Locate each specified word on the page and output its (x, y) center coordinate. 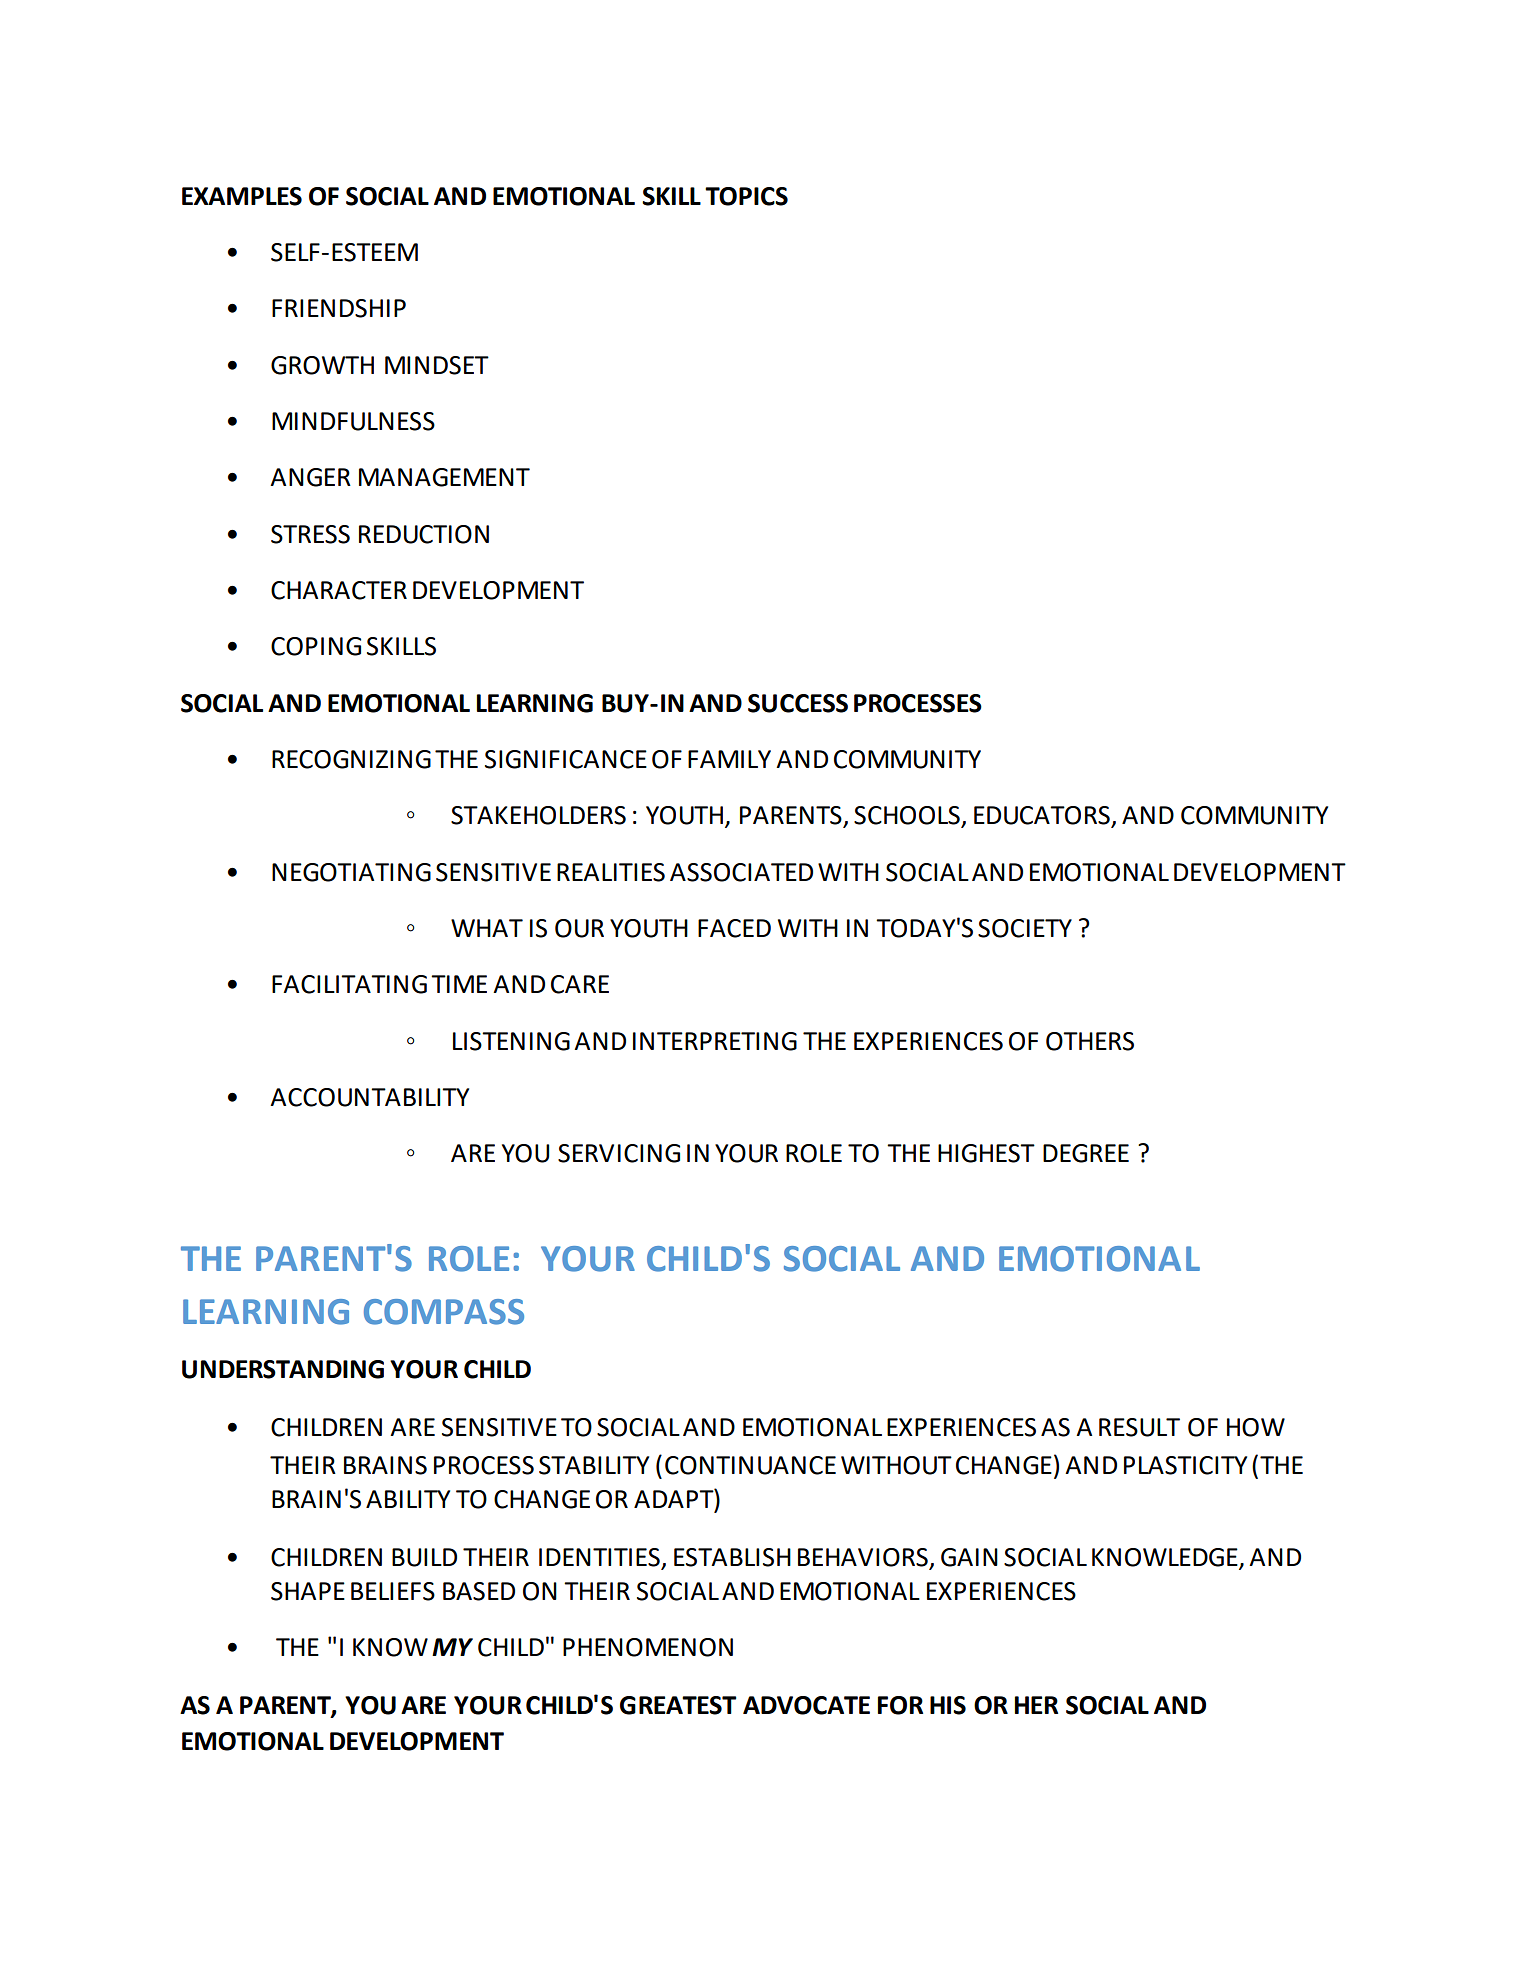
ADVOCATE (806, 1705)
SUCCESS (798, 703)
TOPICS (746, 196)
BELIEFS (393, 1591)
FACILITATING (349, 984)
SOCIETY (1025, 928)
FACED (734, 928)
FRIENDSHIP (339, 308)
